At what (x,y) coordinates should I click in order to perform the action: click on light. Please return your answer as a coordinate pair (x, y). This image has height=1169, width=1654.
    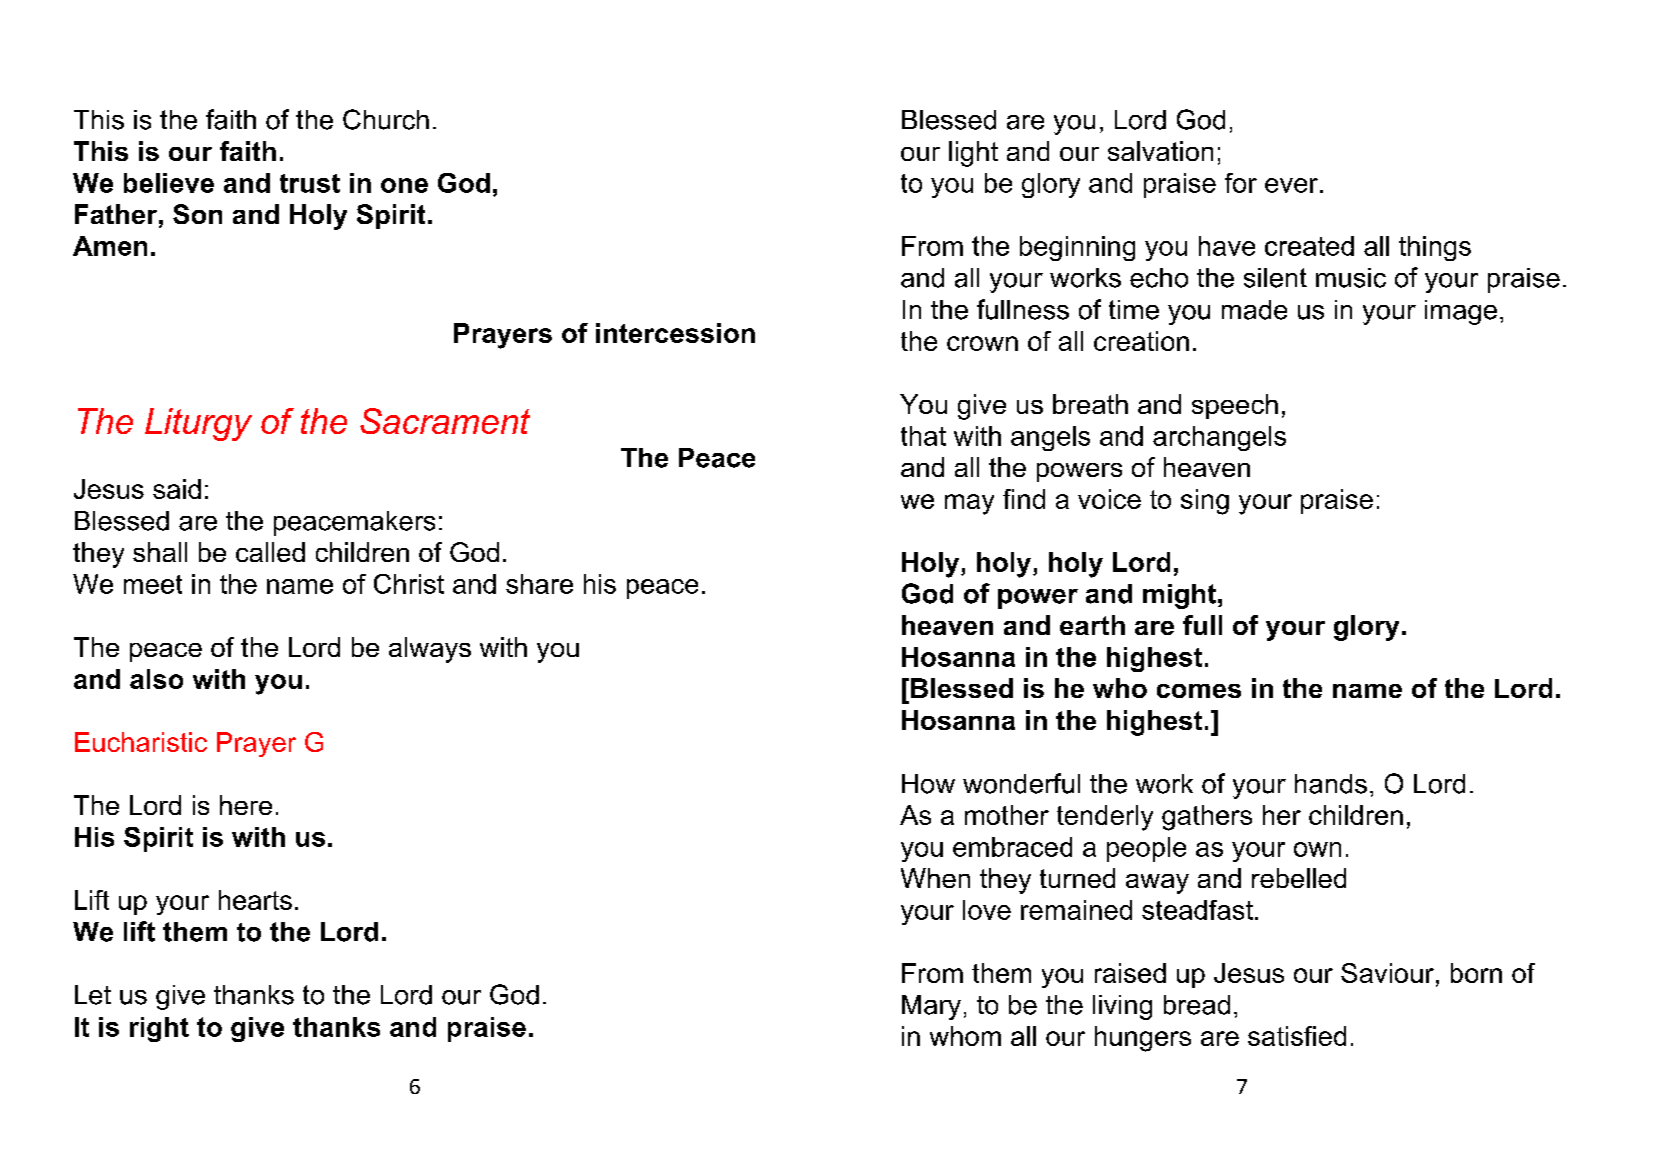
    Looking at the image, I should click on (973, 154).
